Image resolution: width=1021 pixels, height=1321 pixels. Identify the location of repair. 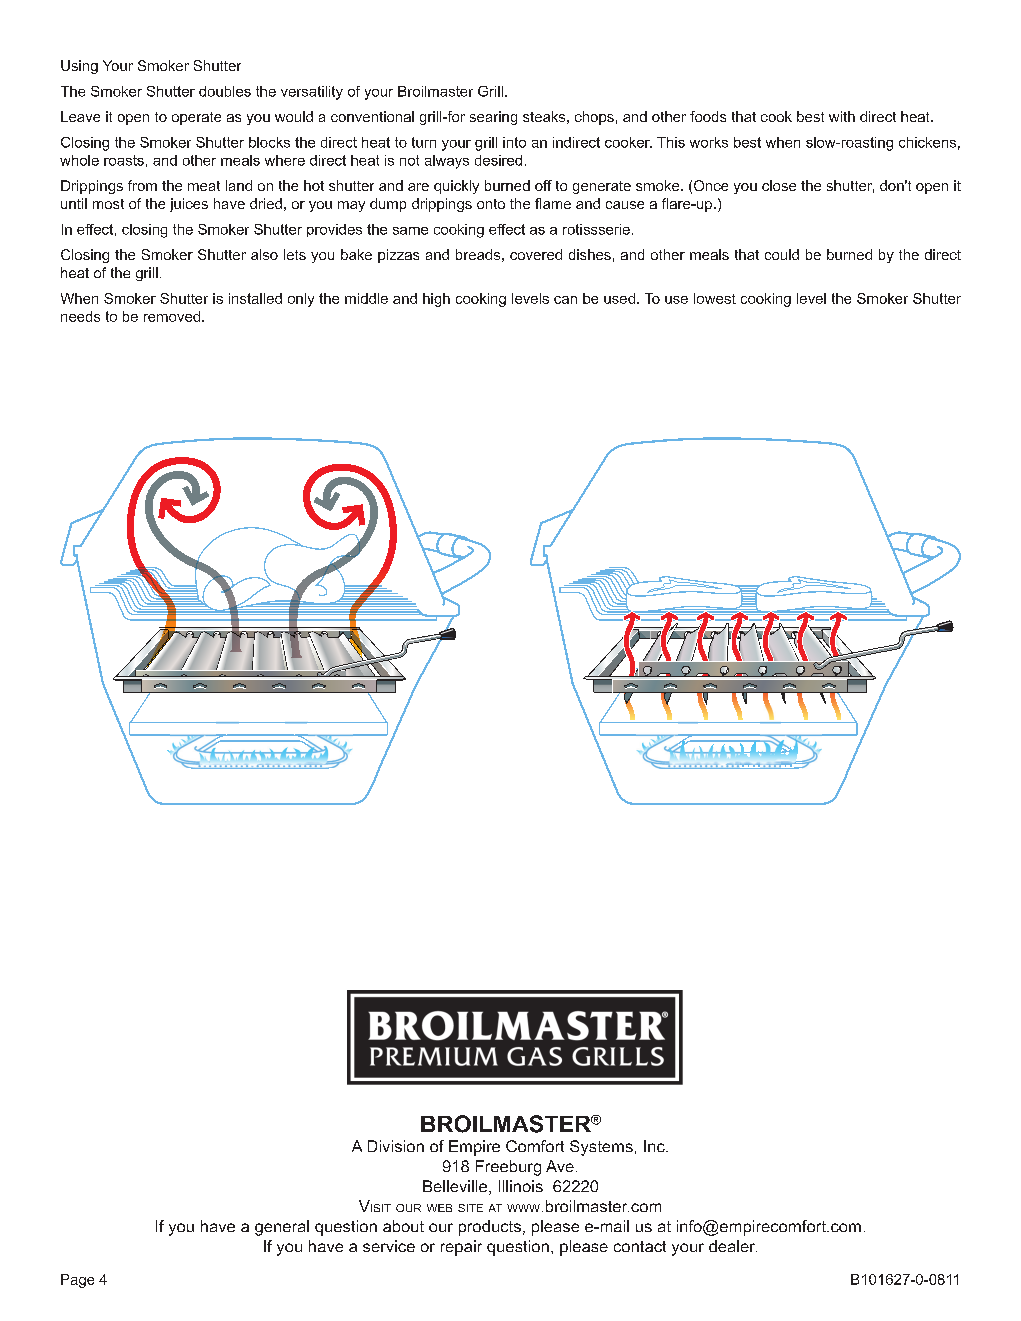
(461, 1248).
